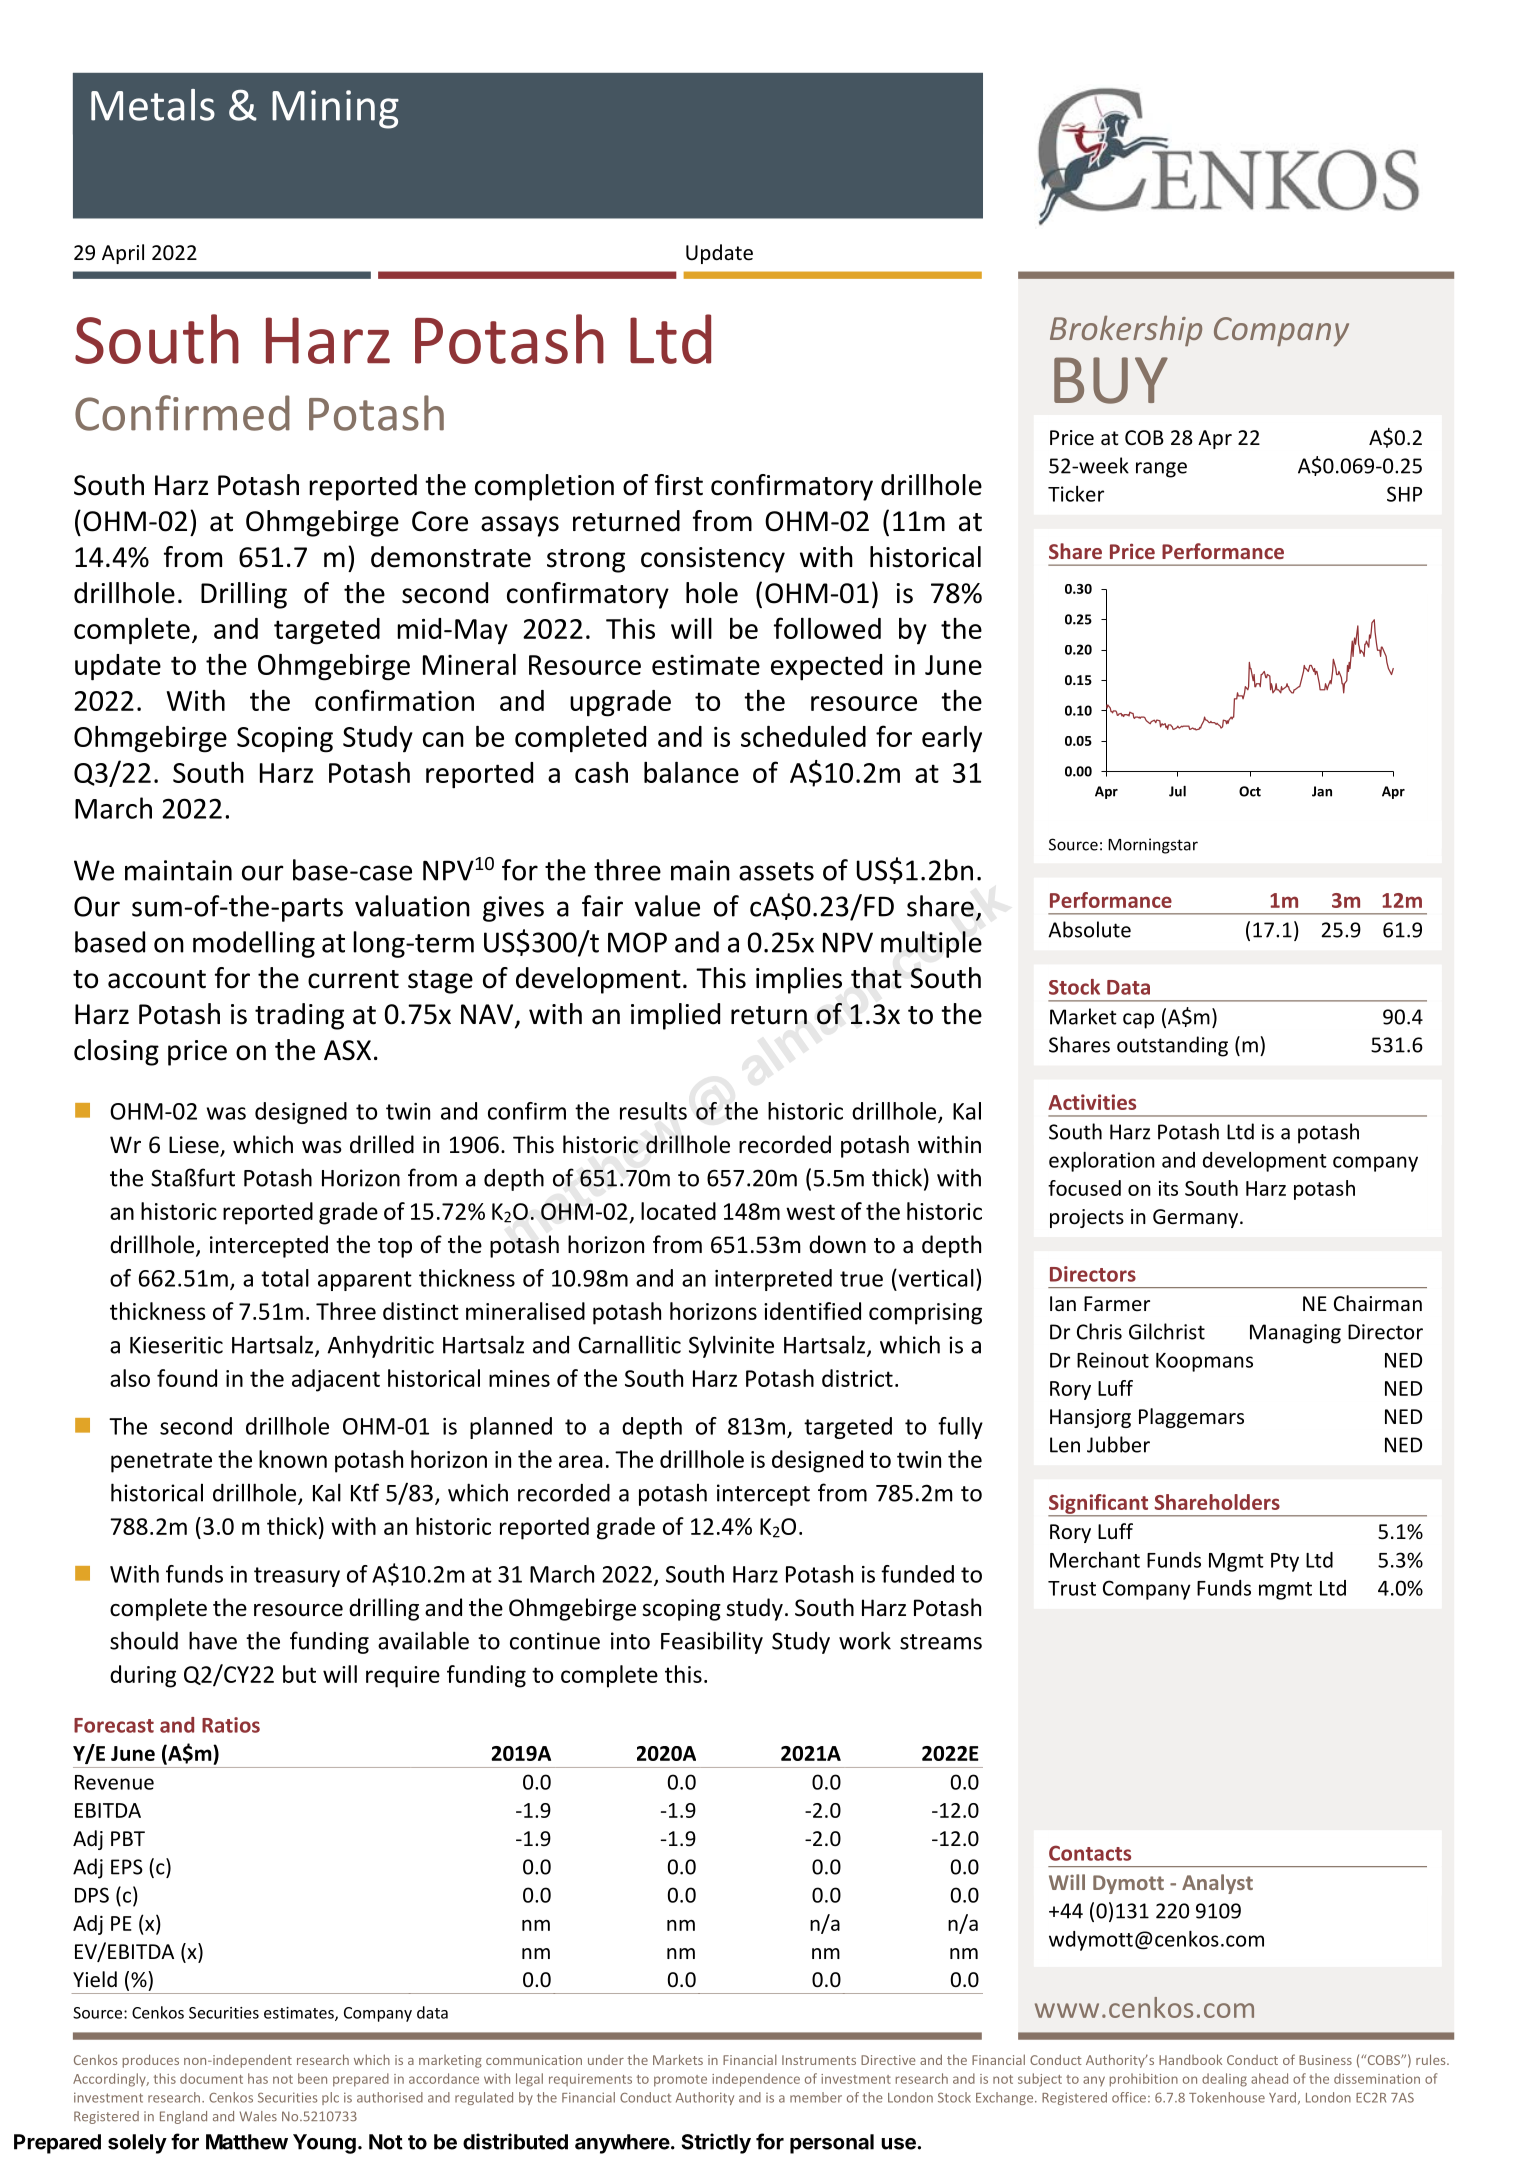 This page has height=2162, width=1529. What do you see at coordinates (440, 521) in the page?
I see `Core` at bounding box center [440, 521].
